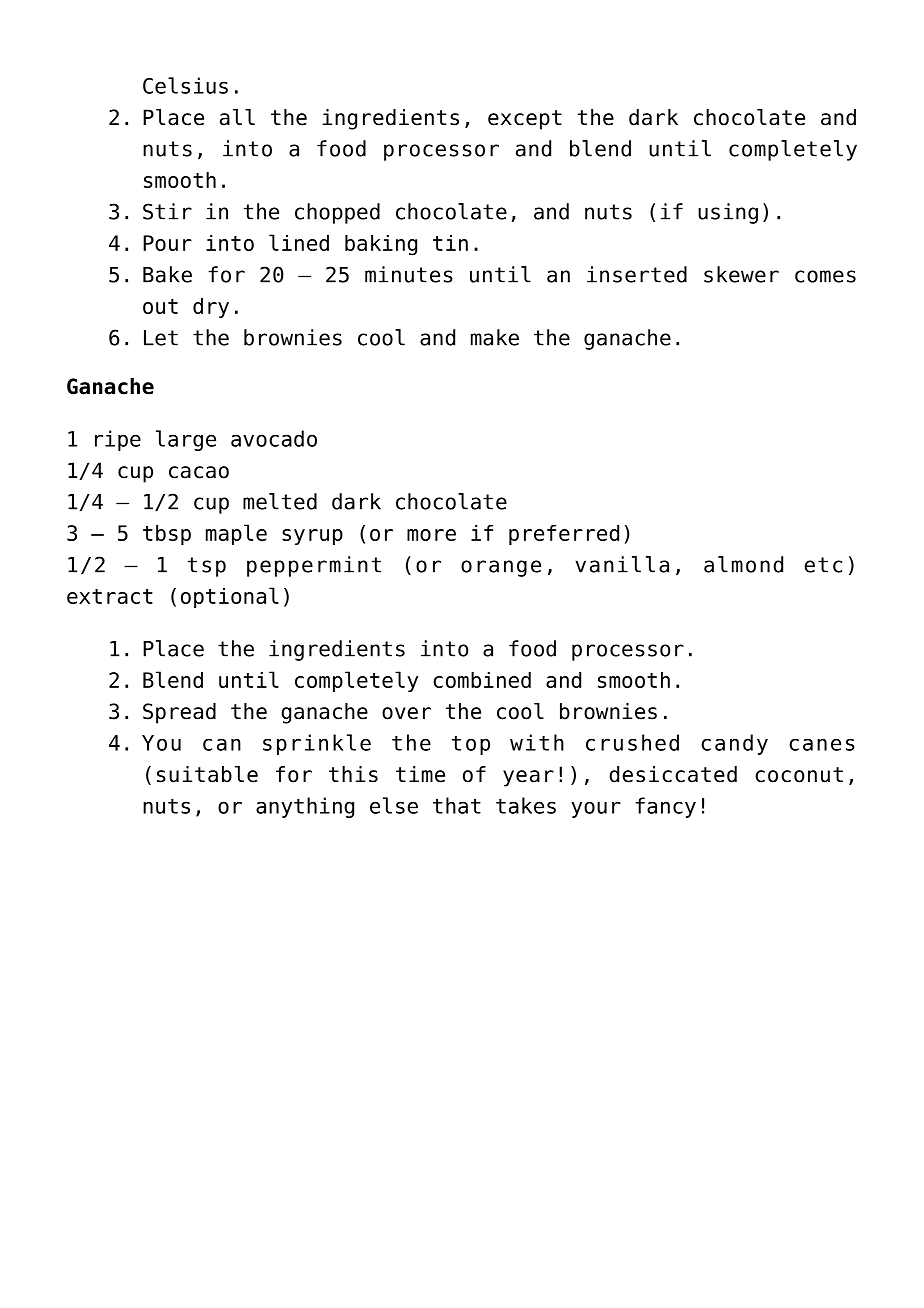 The width and height of the screenshot is (924, 1308). I want to click on more, so click(431, 535).
